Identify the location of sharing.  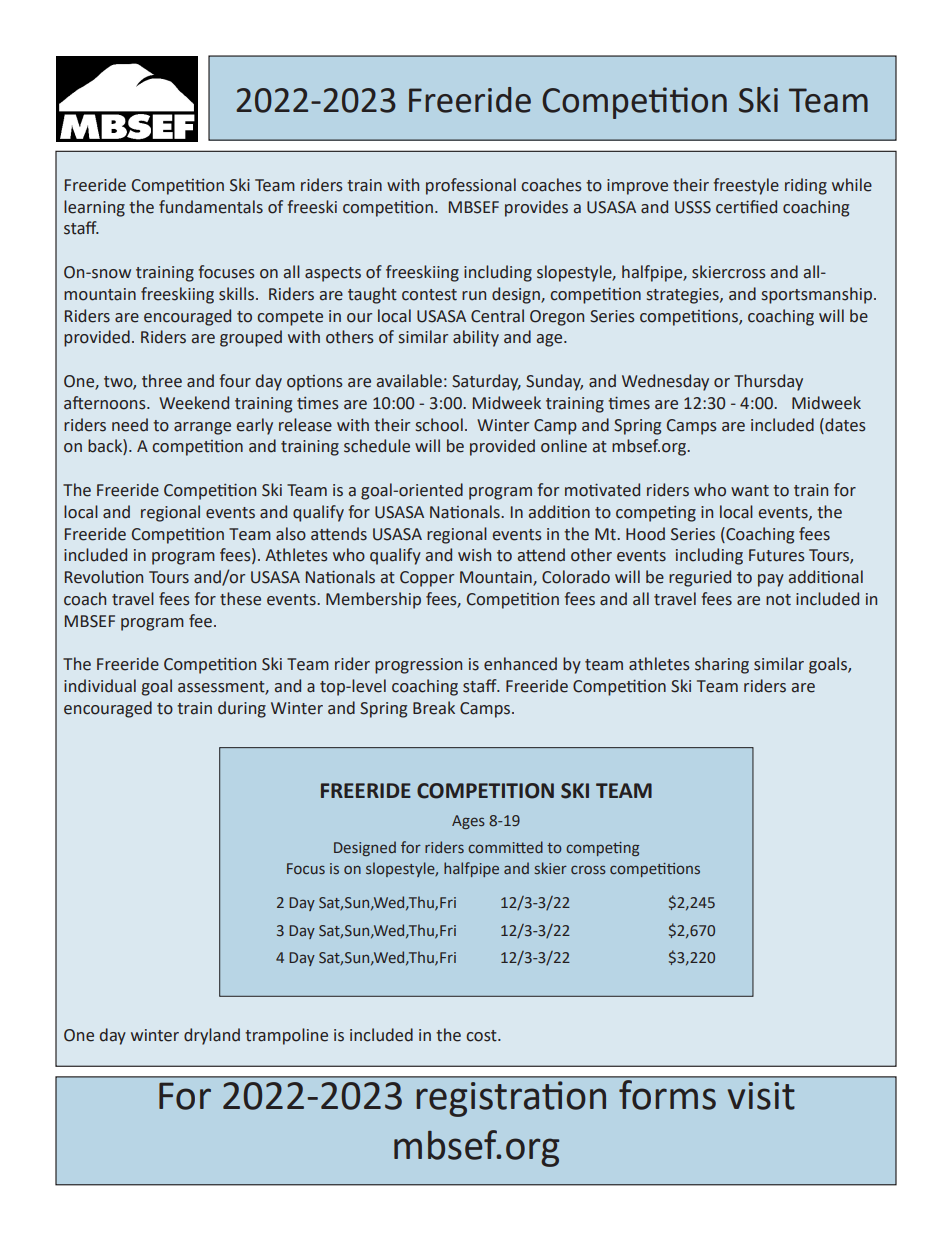
(722, 665).
